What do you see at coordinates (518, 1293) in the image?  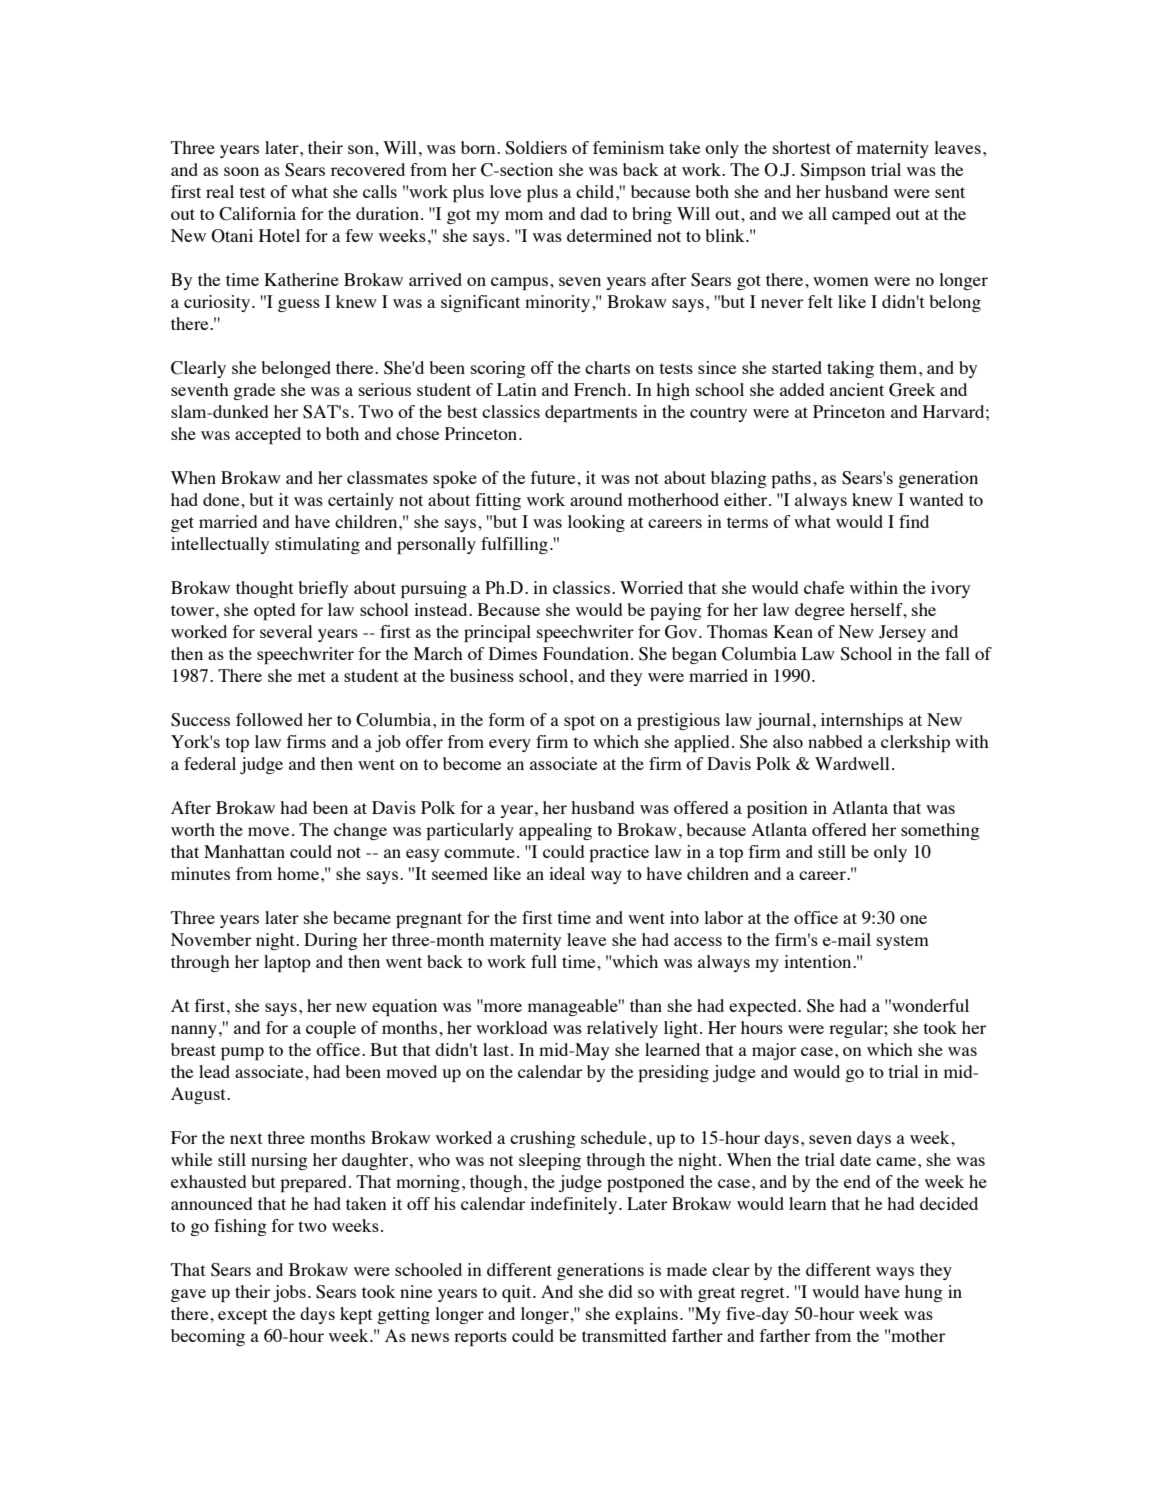 I see `quit` at bounding box center [518, 1293].
